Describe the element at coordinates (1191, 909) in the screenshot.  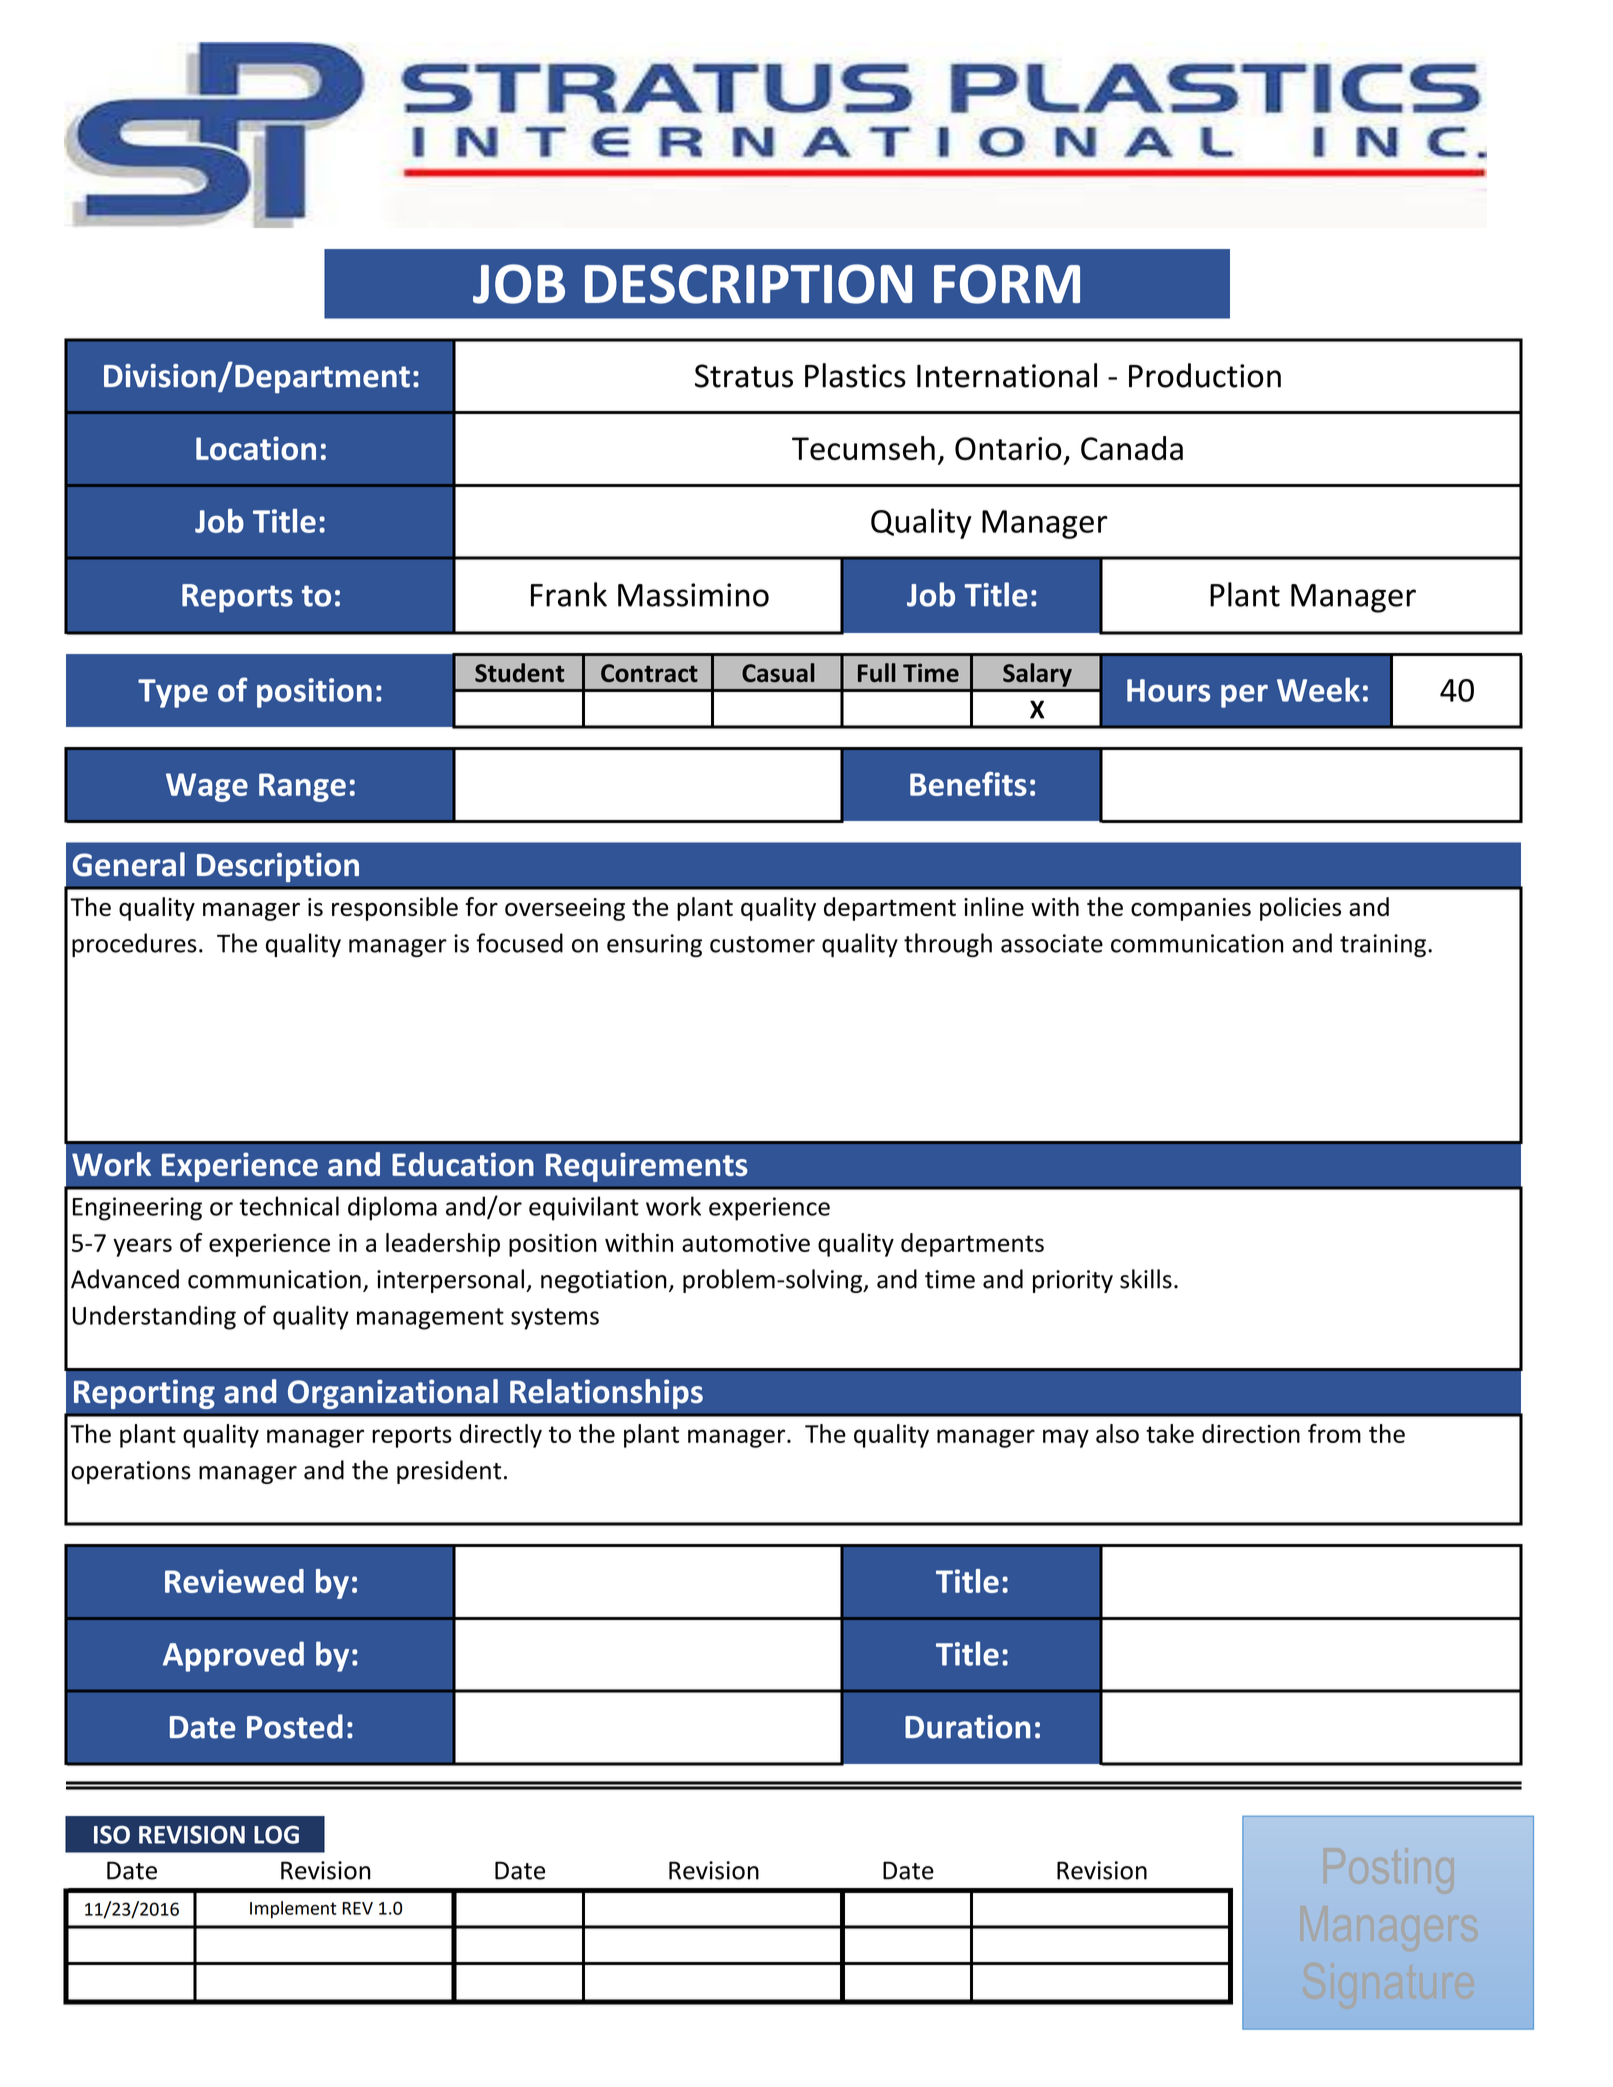
I see `companies` at that location.
